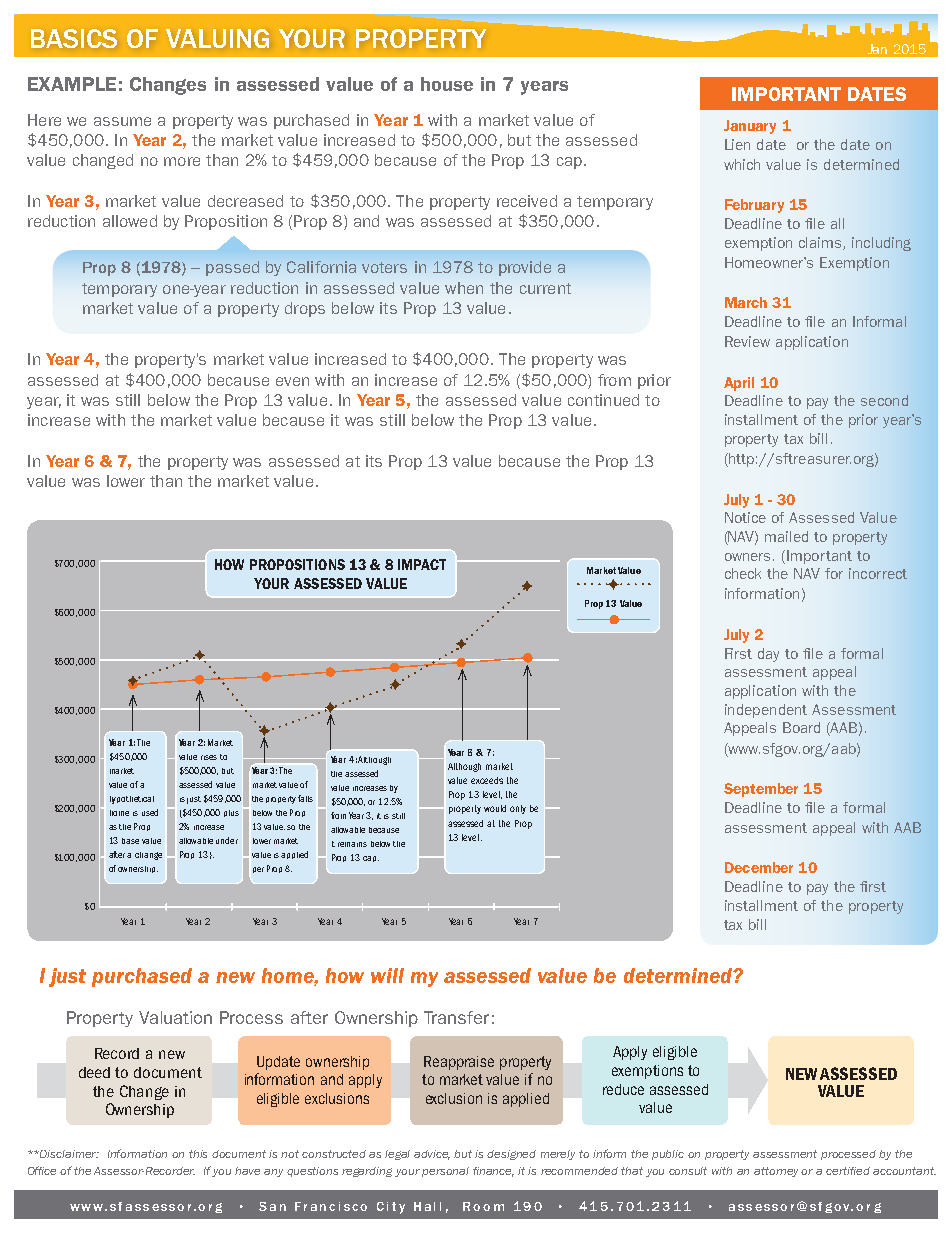 The height and width of the screenshot is (1233, 952). I want to click on designed, so click(511, 1155).
